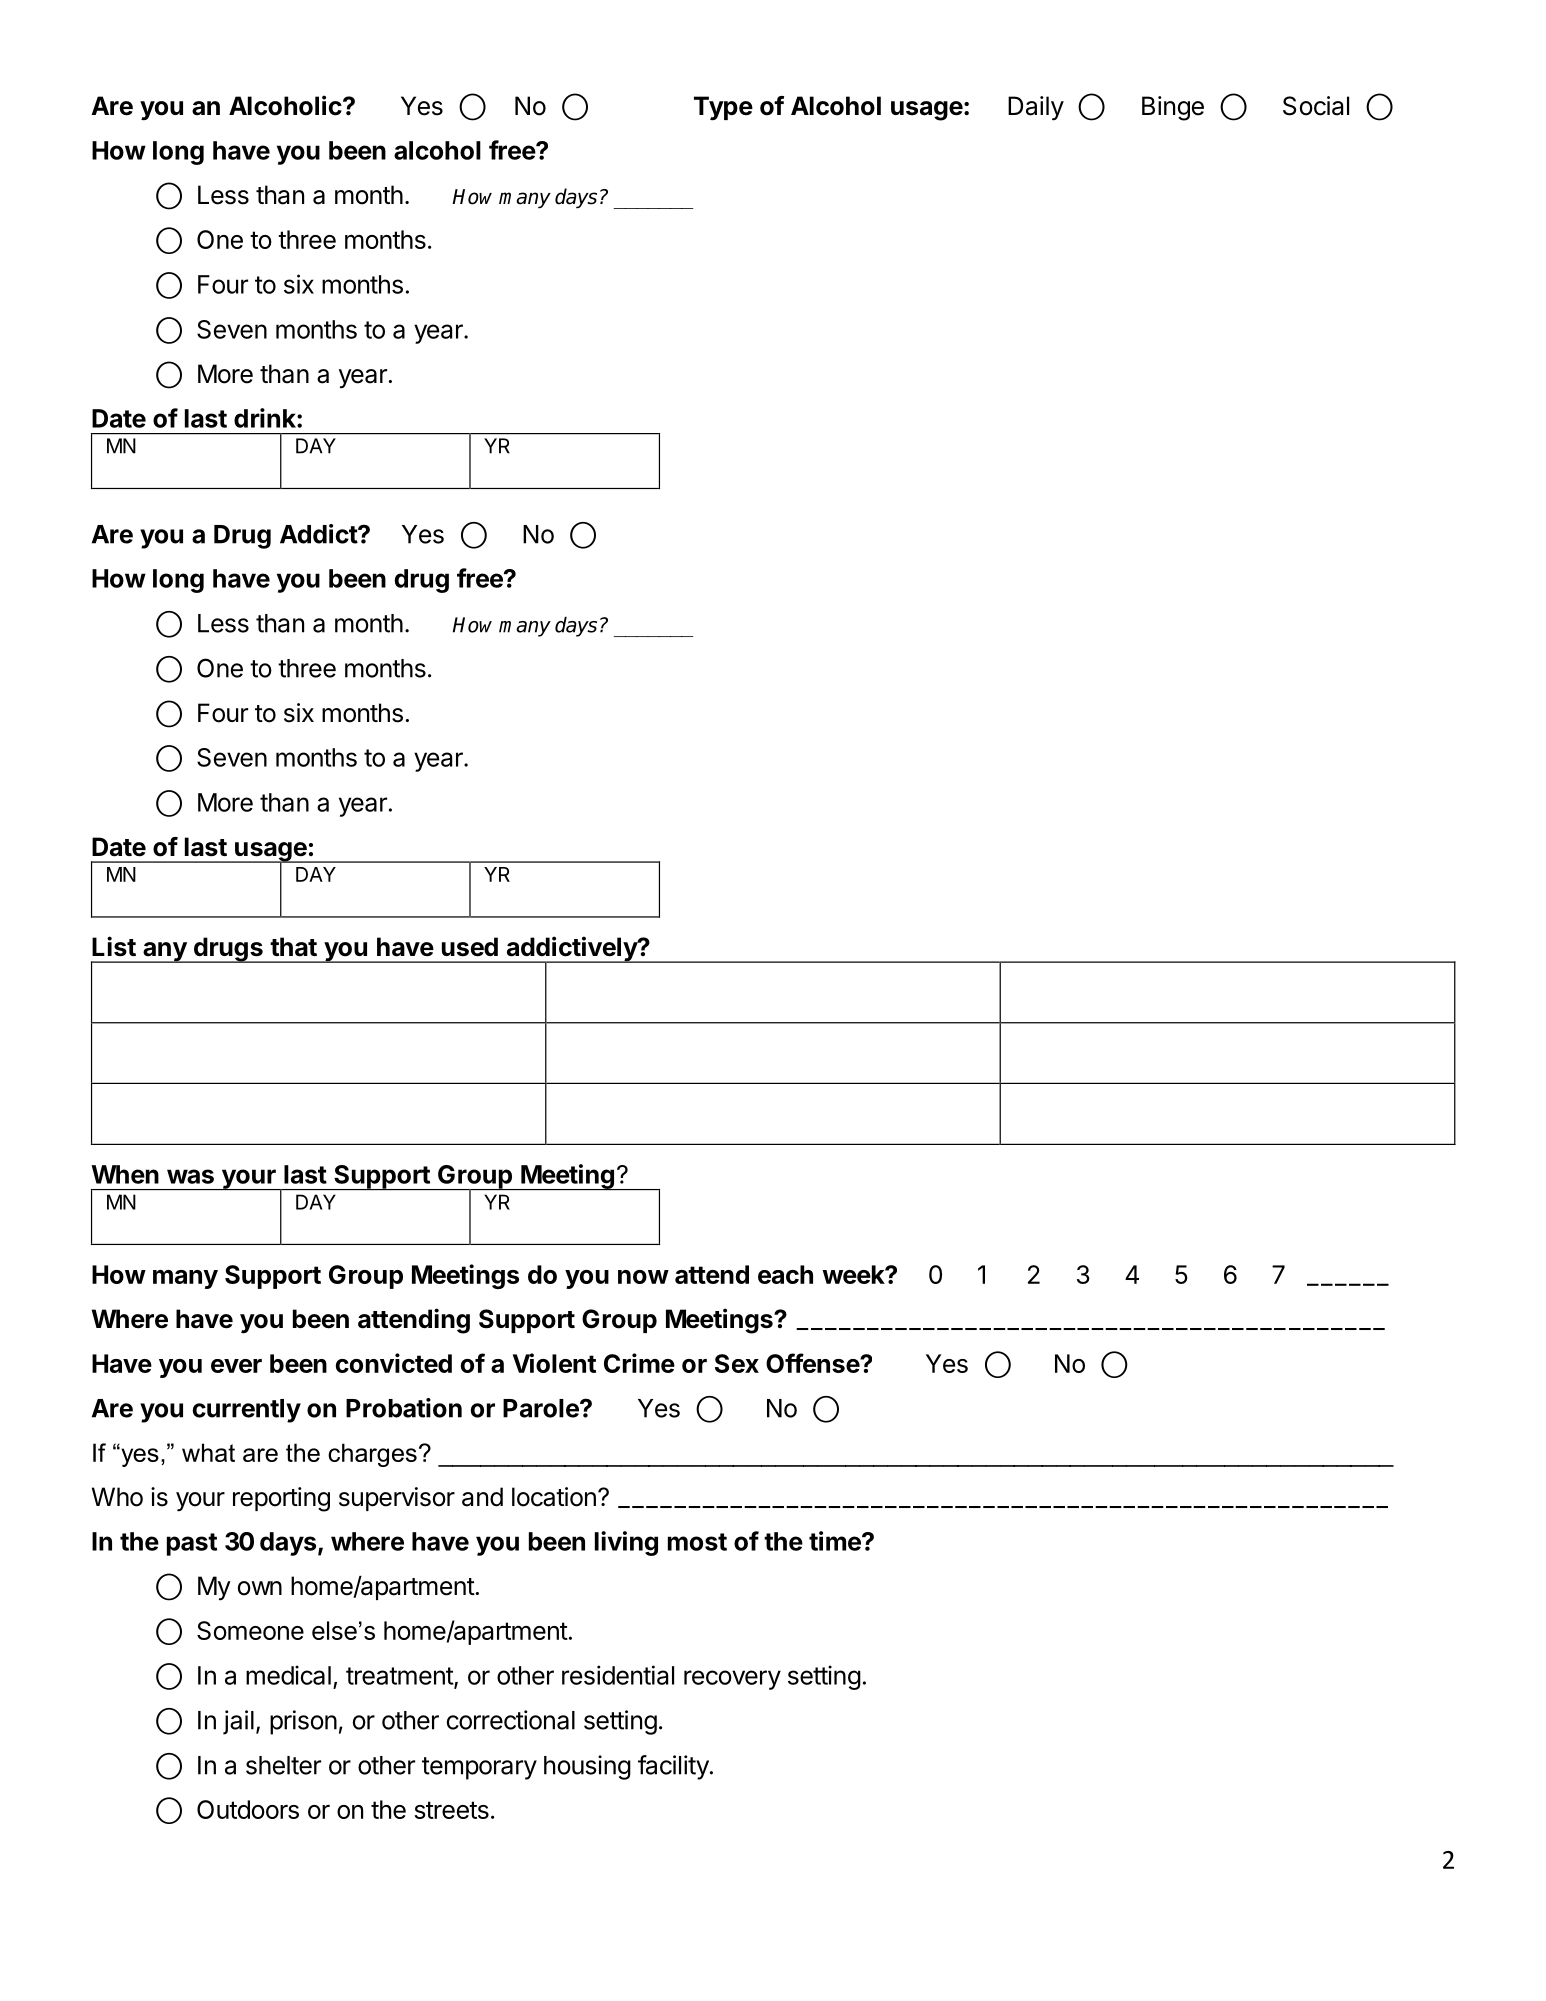 The image size is (1546, 2001). What do you see at coordinates (813, 1363) in the document?
I see `Offense` at bounding box center [813, 1363].
